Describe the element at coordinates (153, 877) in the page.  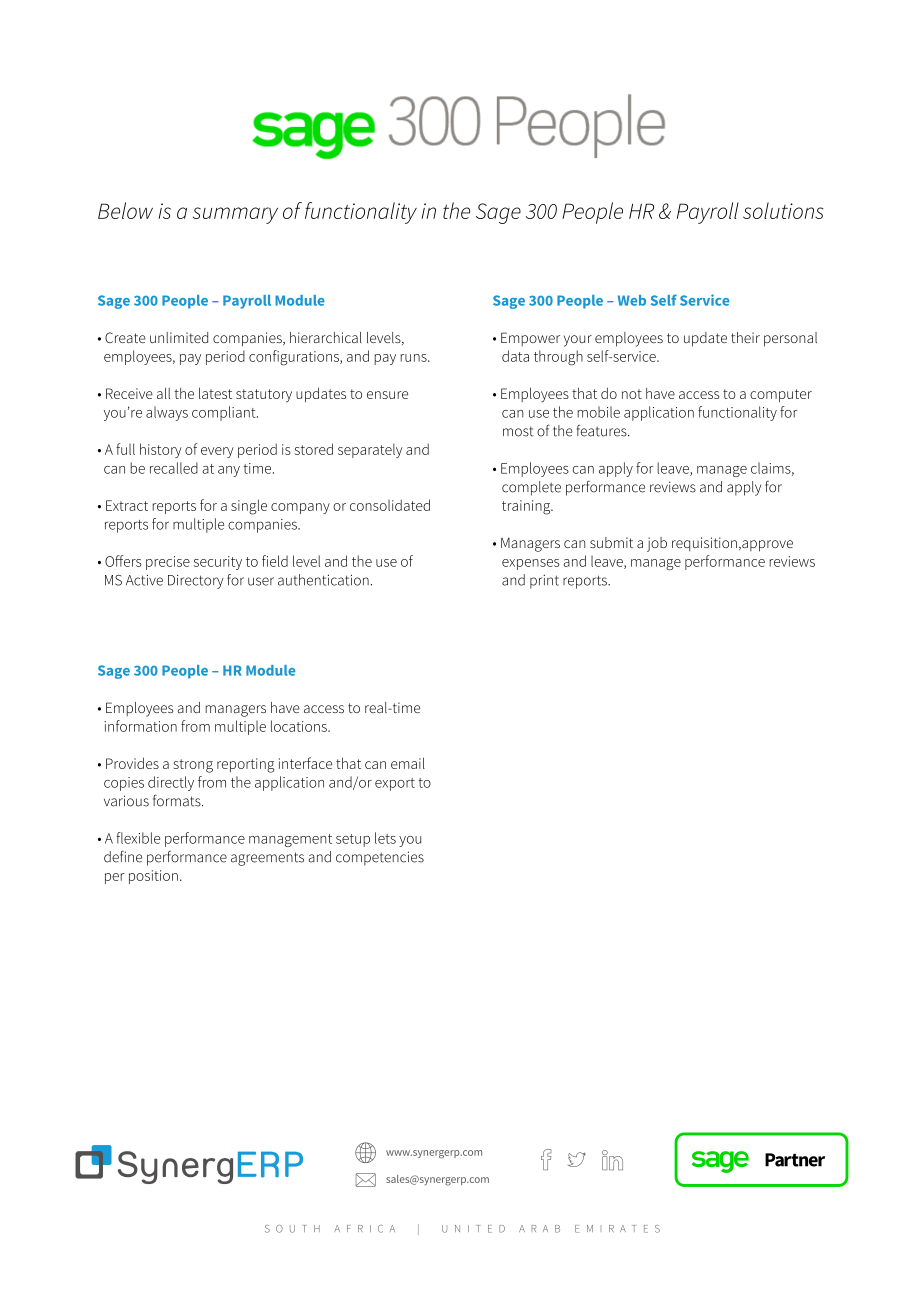
I see `position` at that location.
